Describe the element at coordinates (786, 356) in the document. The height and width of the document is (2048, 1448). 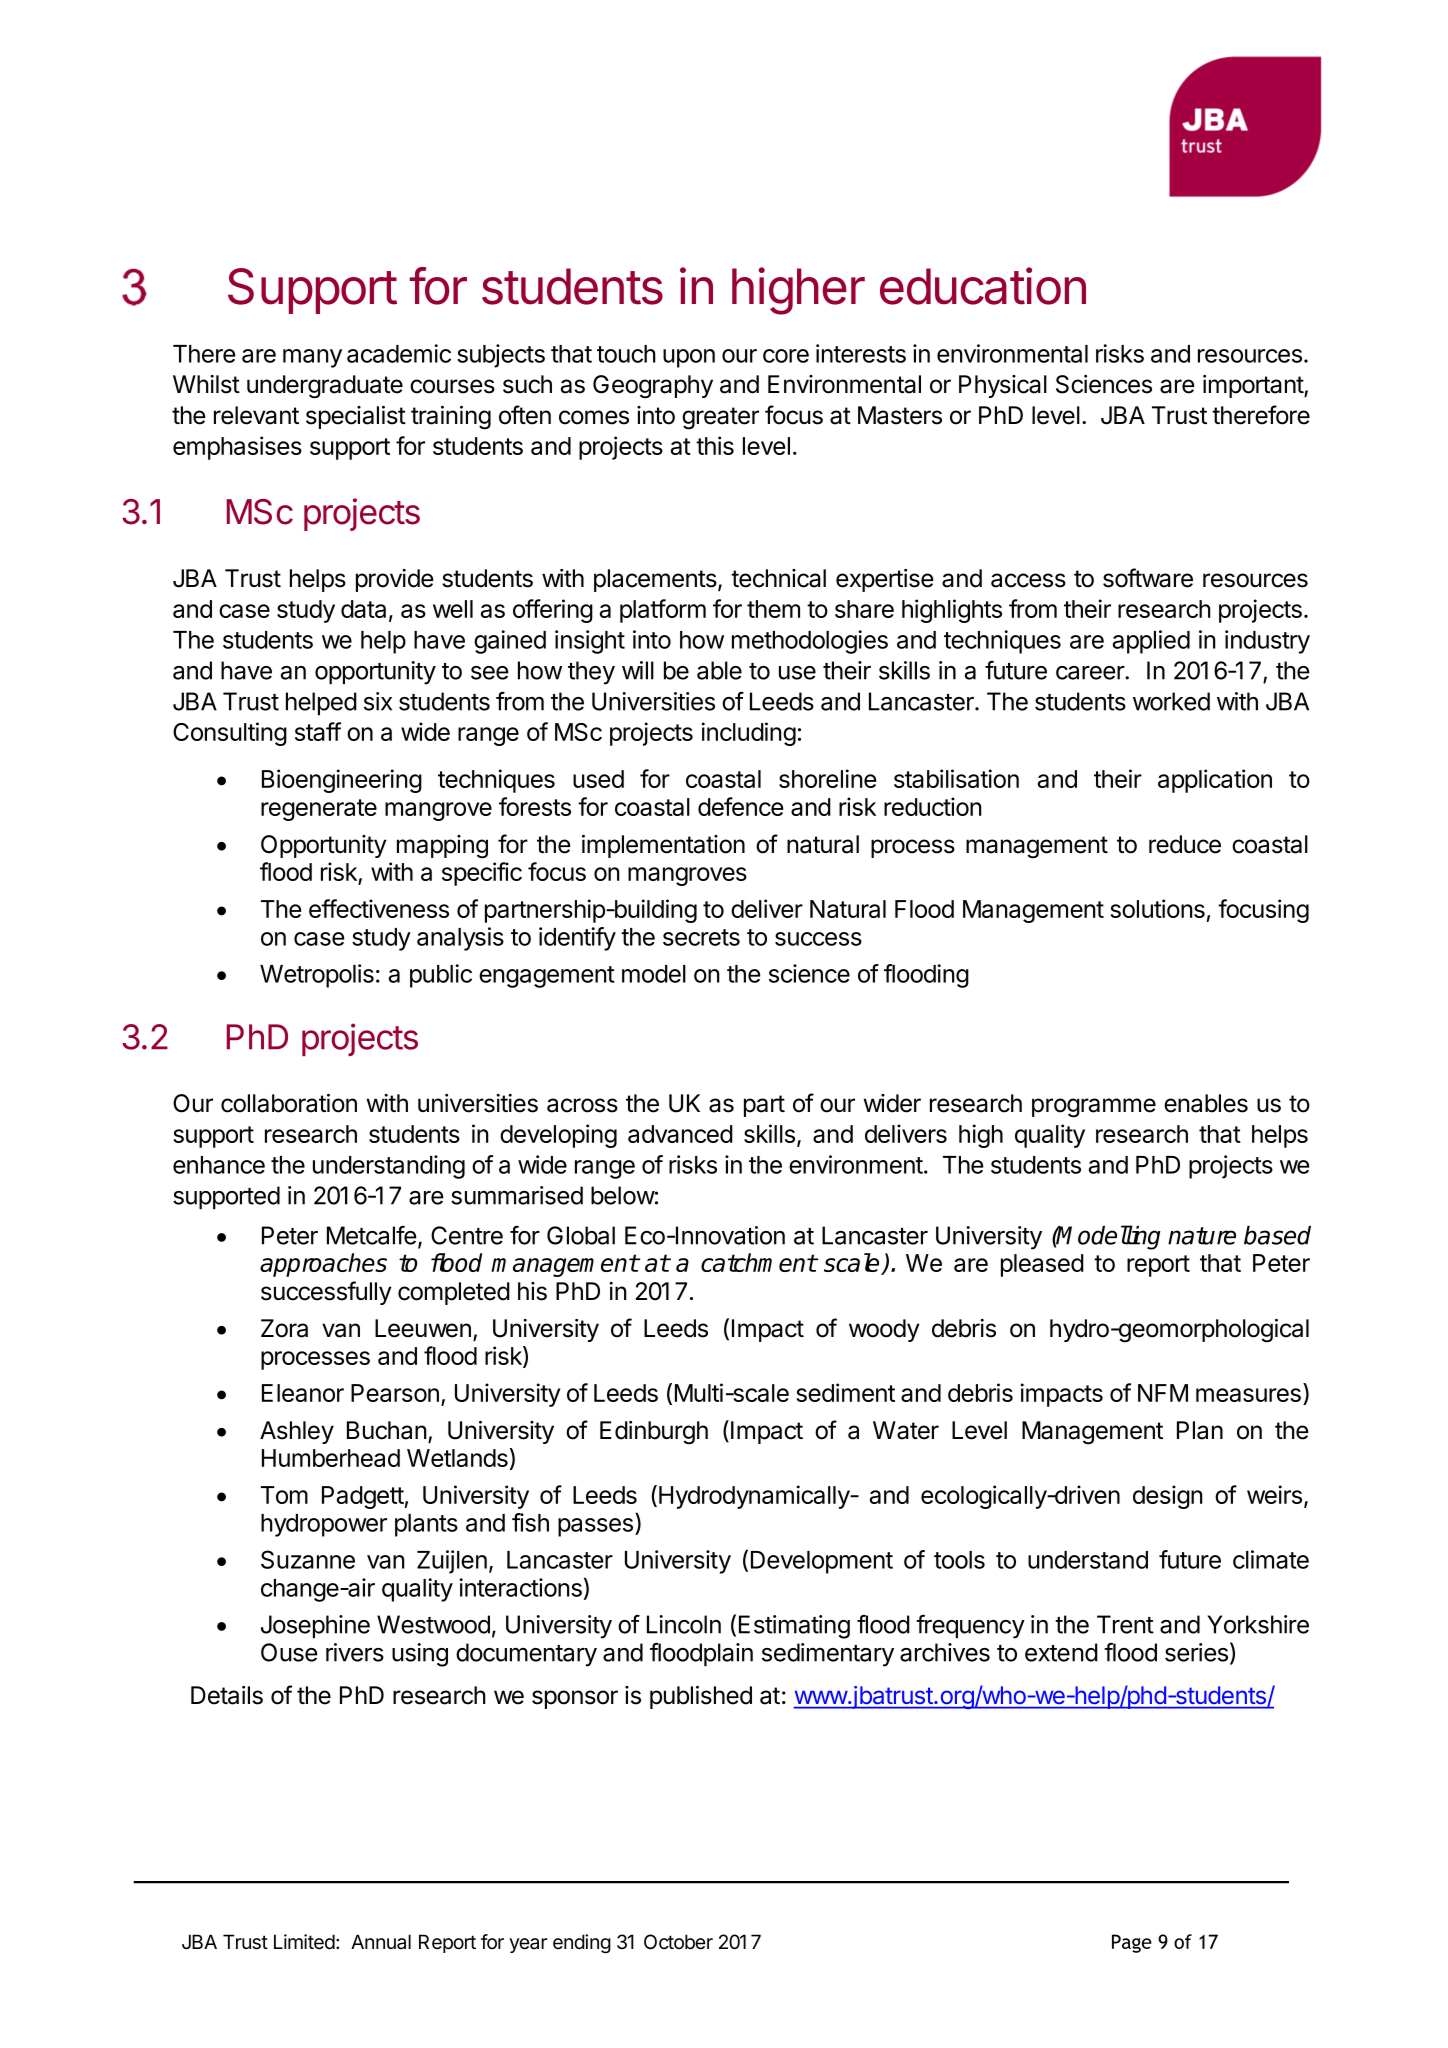
I see `core` at that location.
